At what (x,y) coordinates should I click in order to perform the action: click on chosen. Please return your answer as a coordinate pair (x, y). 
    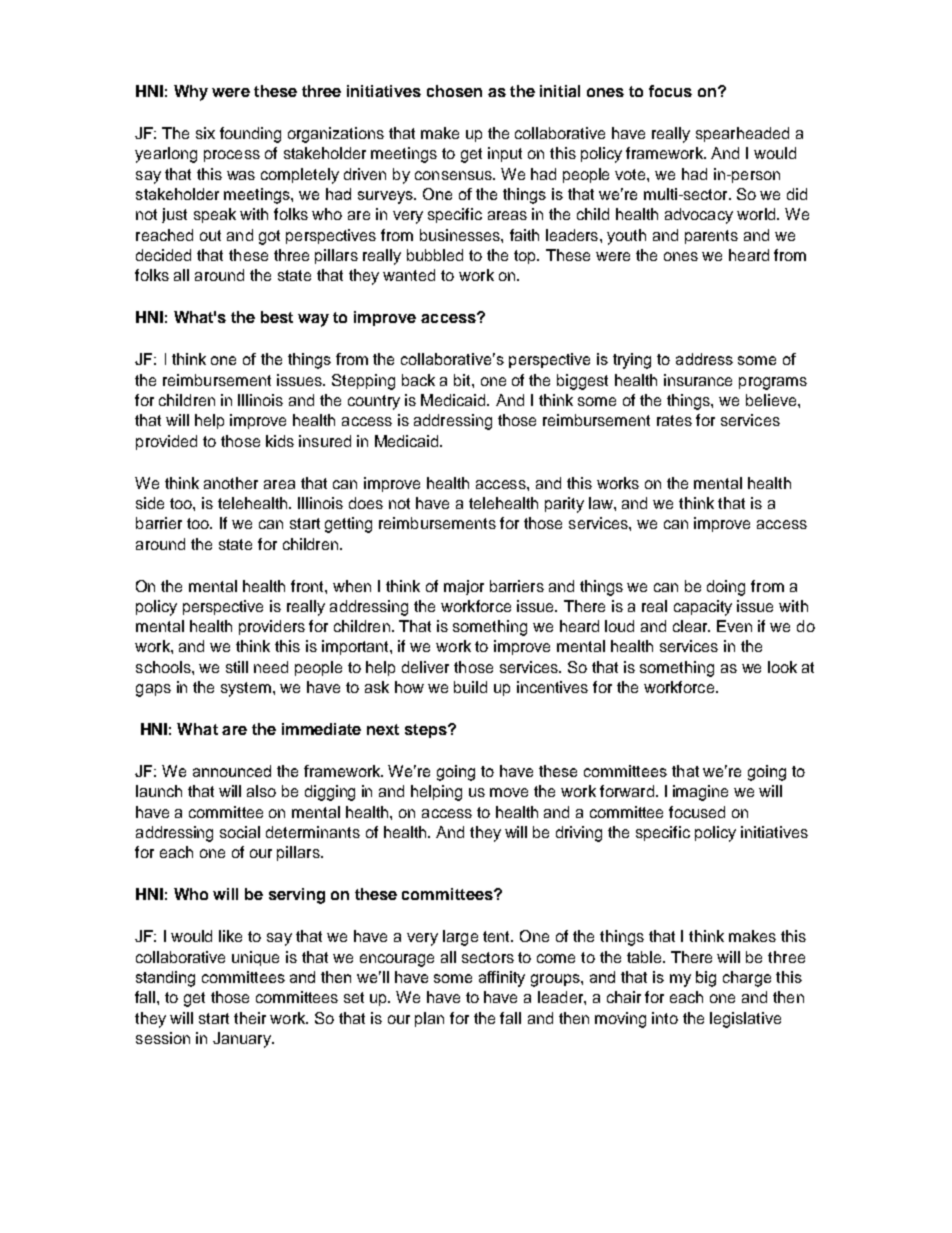
    Looking at the image, I should click on (454, 91).
